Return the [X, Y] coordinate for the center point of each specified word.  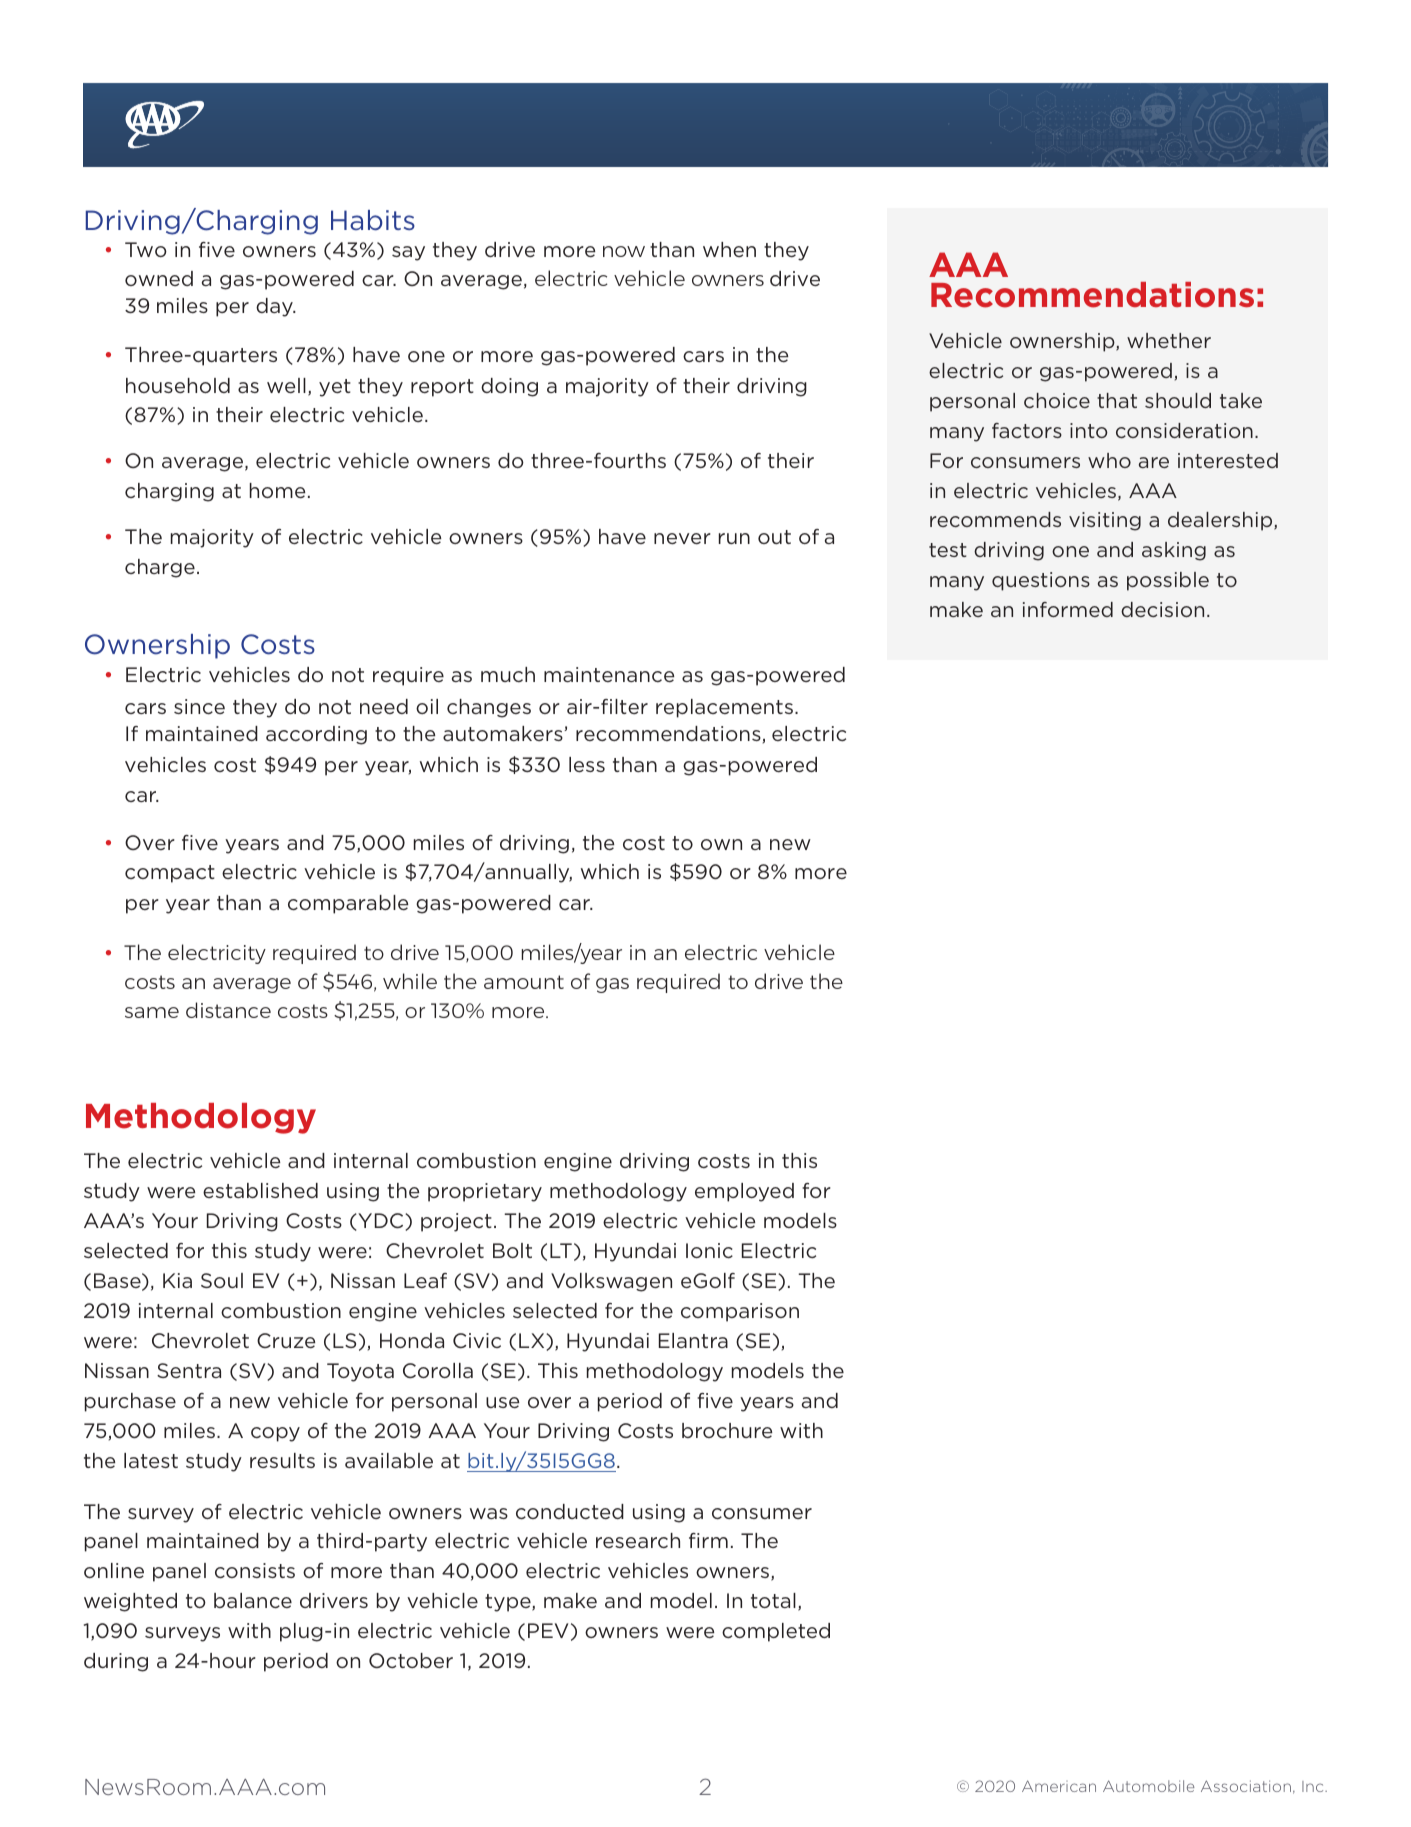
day [275, 307]
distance [228, 1010]
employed [744, 1192]
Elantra [693, 1340]
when [729, 249]
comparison [740, 1312]
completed [776, 1632]
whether [1169, 340]
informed [1068, 609]
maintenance [609, 674]
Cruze [286, 1340]
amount [524, 982]
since [199, 706]
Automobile [1149, 1786]
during [116, 1662]
